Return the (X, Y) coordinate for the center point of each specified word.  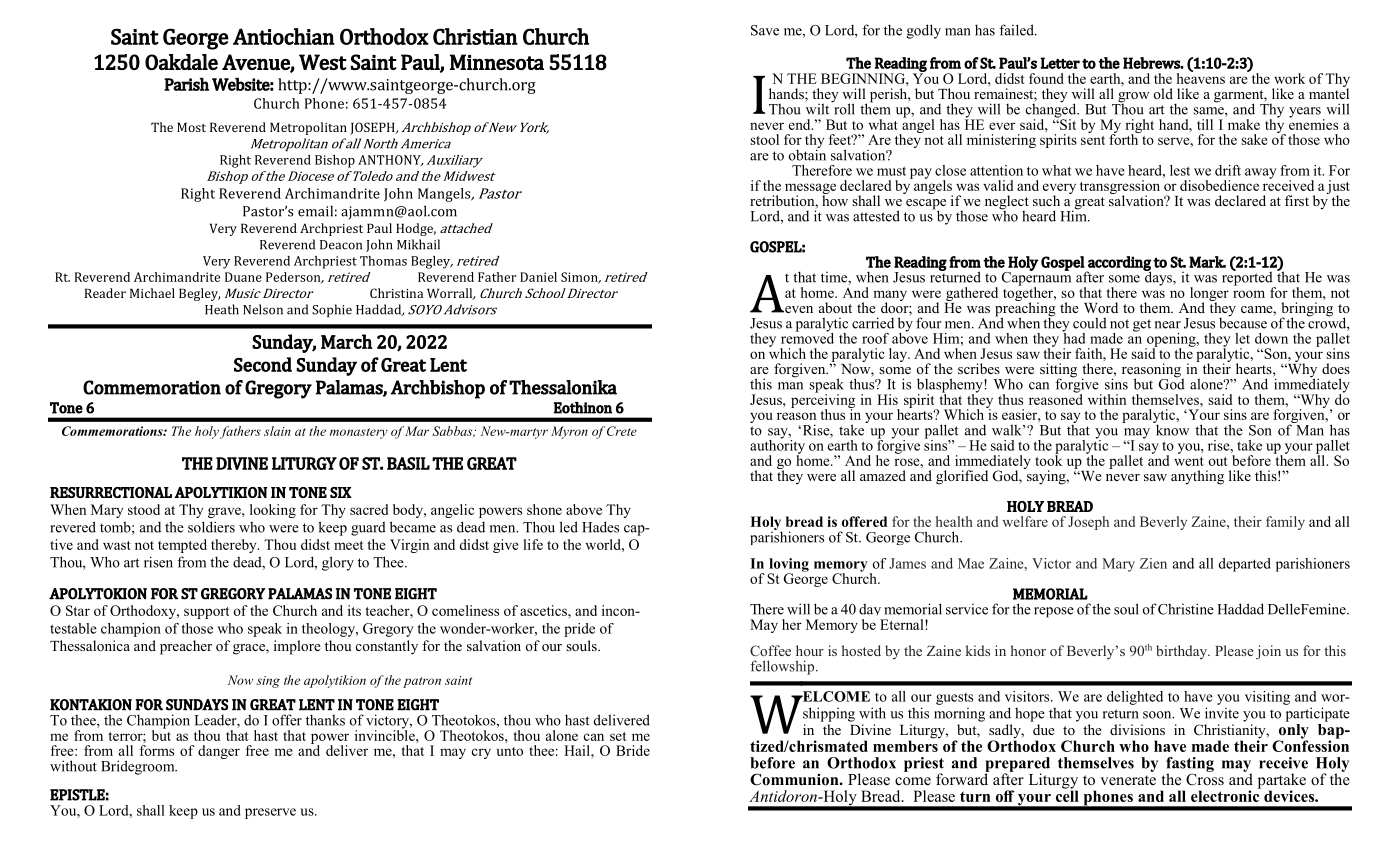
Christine (1186, 609)
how (835, 199)
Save (765, 30)
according (1118, 264)
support (207, 613)
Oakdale (181, 62)
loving (789, 566)
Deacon (341, 245)
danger (219, 752)
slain (277, 431)
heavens (1201, 77)
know (1171, 429)
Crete (622, 431)
